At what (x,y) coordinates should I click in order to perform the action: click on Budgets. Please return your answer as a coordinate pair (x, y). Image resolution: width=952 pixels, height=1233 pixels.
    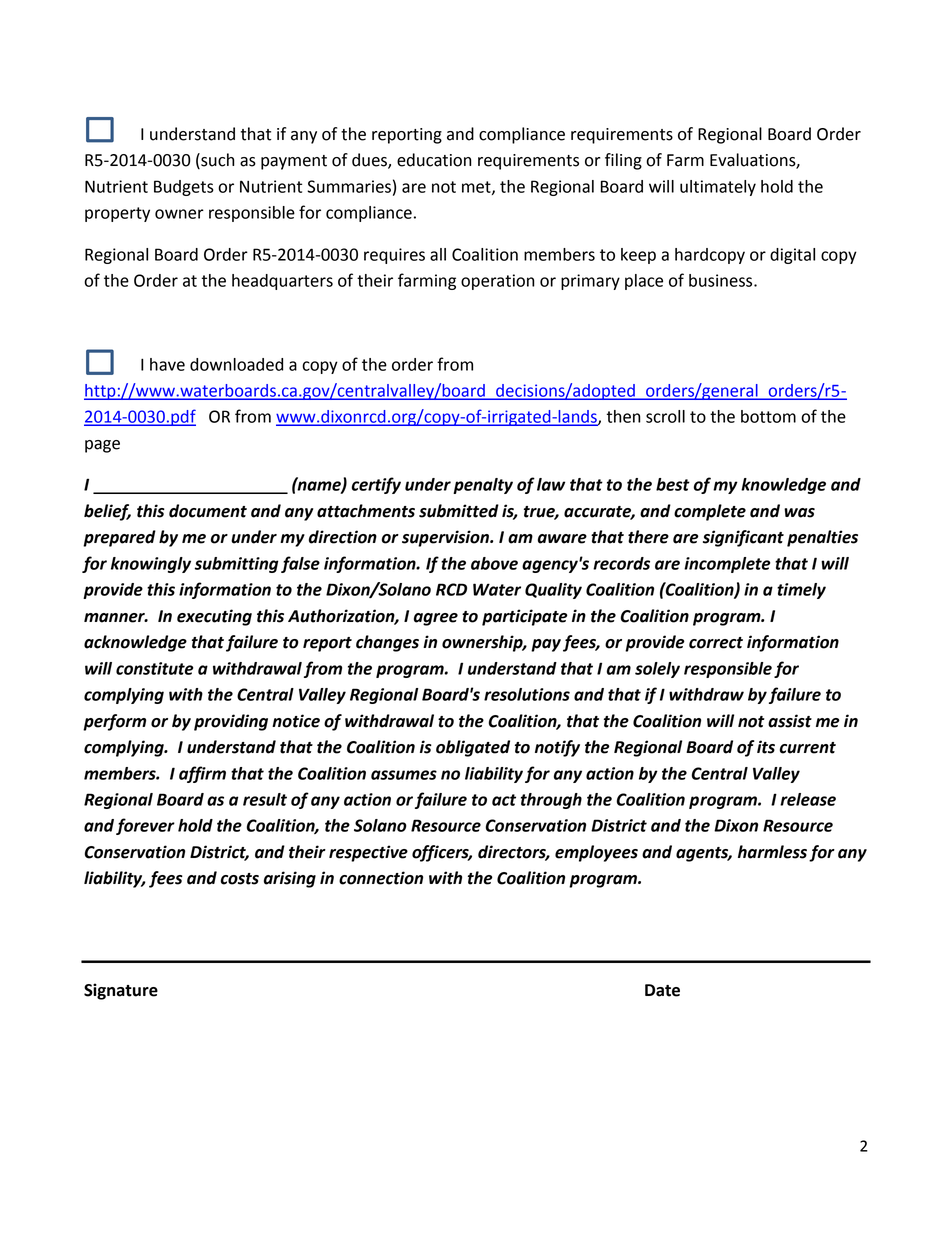
    Looking at the image, I should click on (184, 188).
